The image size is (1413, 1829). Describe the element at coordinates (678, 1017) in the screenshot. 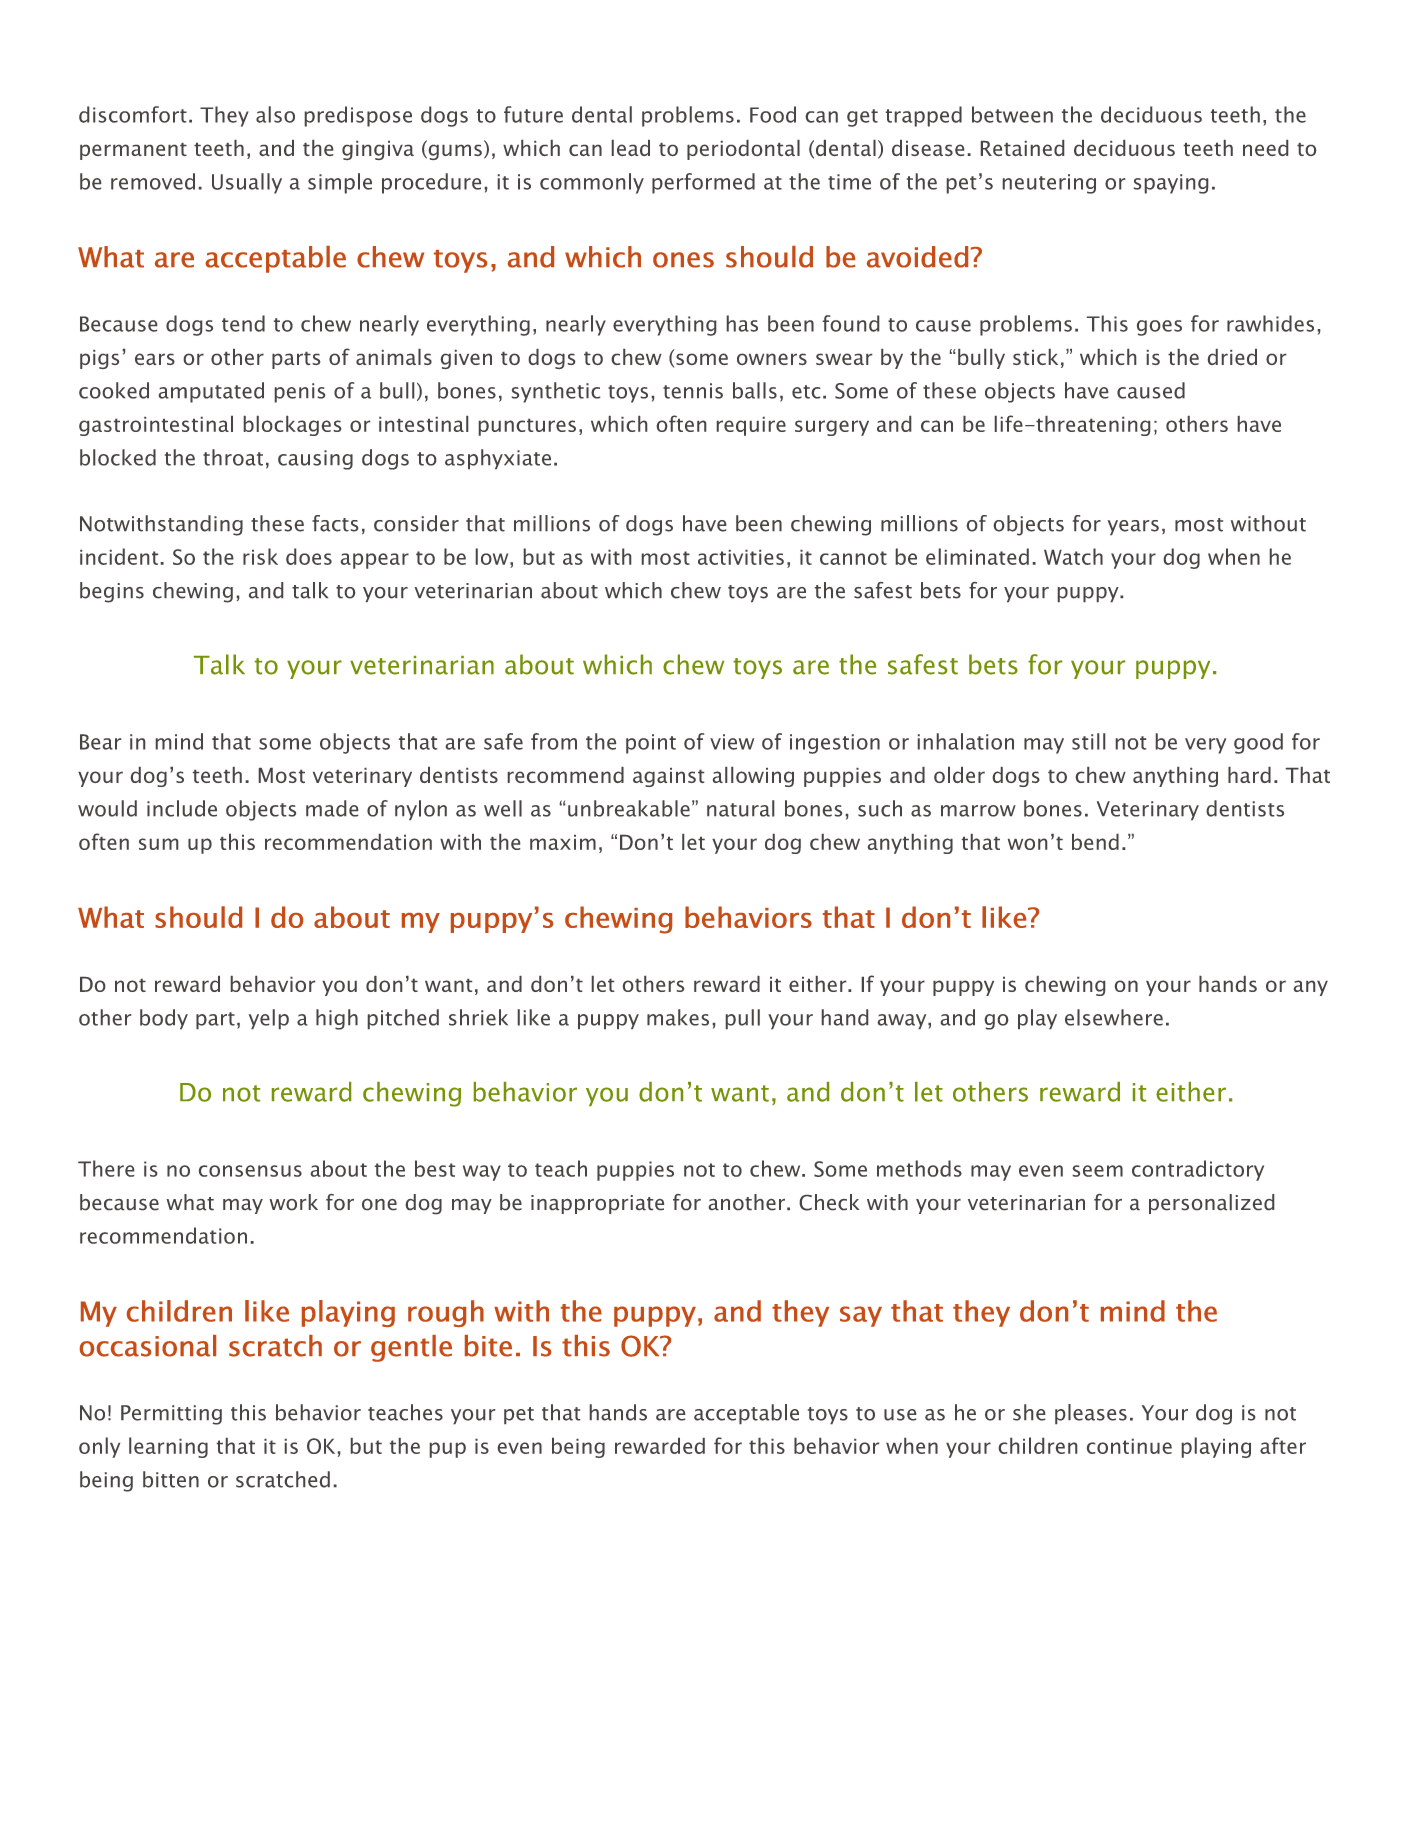

I see `makes` at that location.
